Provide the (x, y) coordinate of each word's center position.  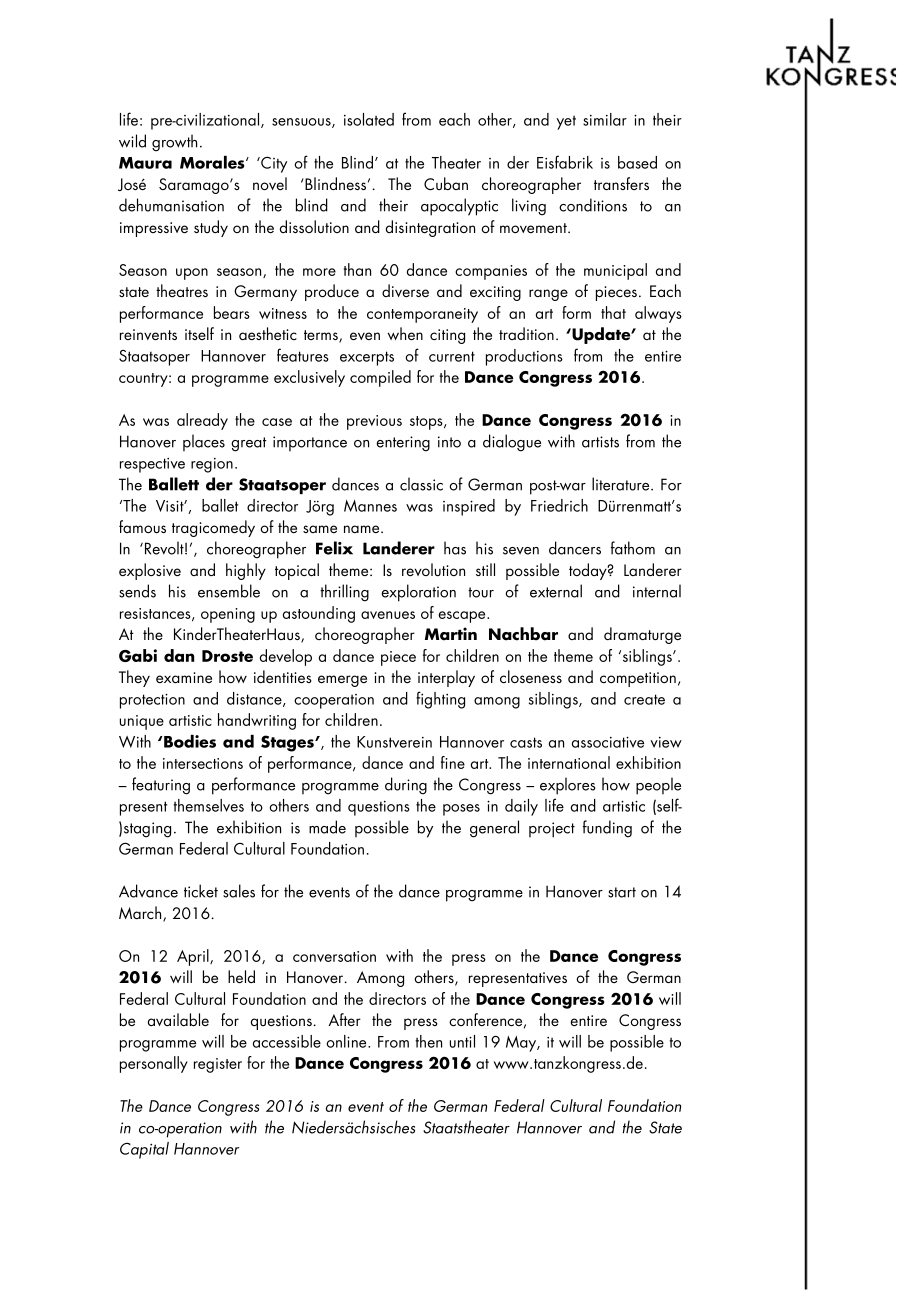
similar (605, 119)
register (218, 1065)
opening (228, 615)
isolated (369, 119)
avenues (388, 615)
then (429, 1041)
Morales (213, 162)
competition (638, 679)
